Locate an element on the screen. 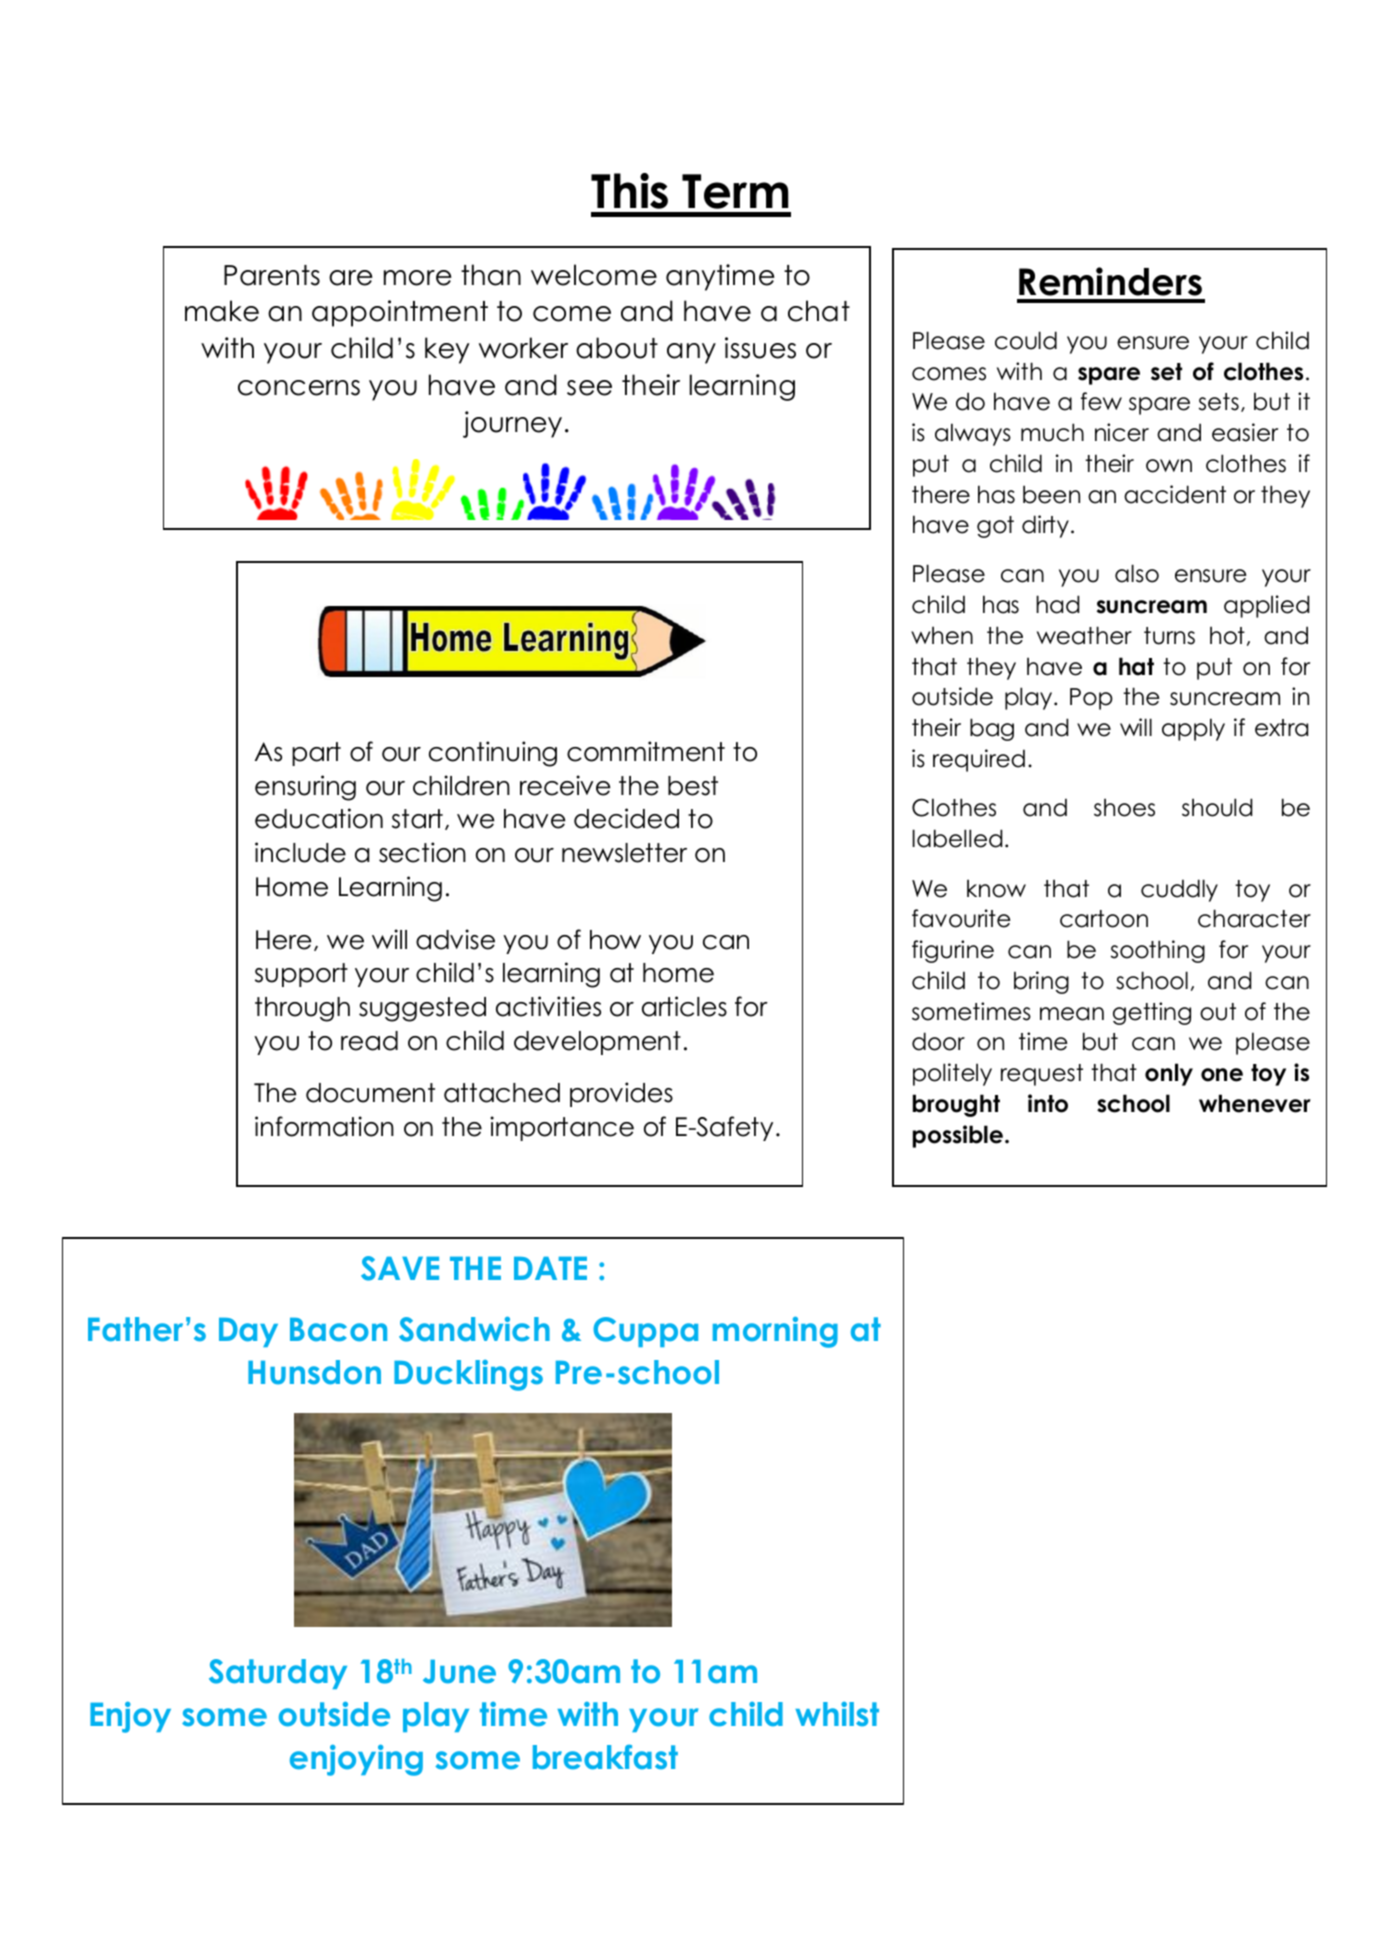  more is located at coordinates (418, 278).
